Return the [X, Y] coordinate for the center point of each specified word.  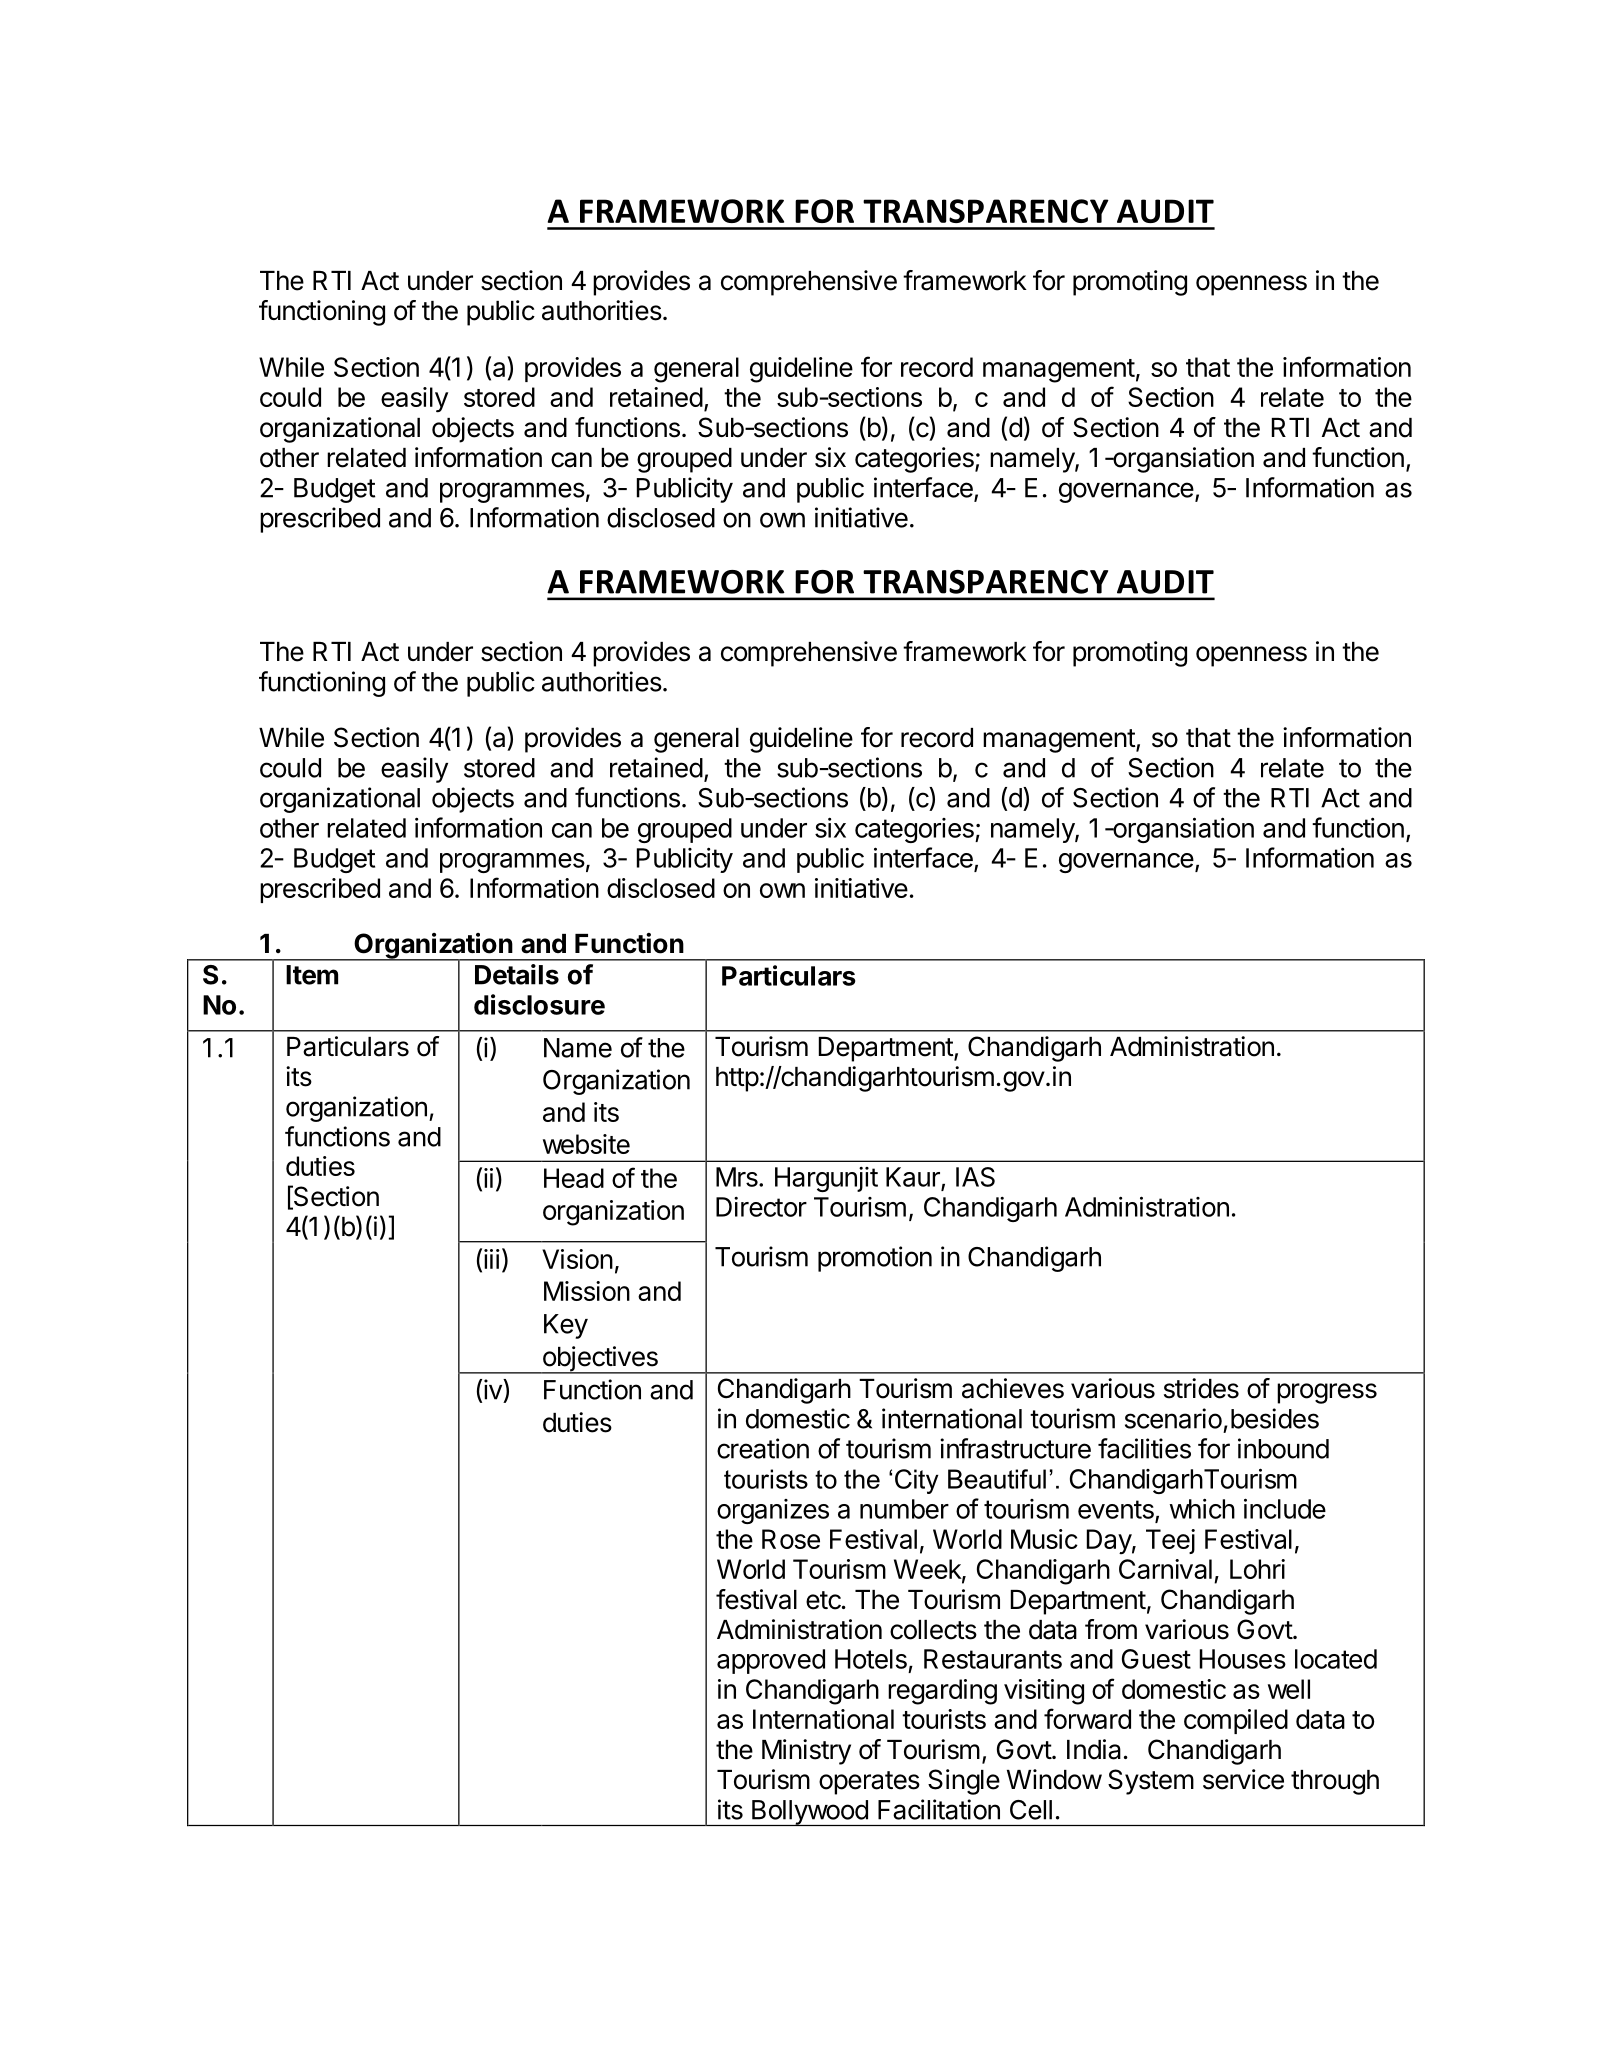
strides [1201, 1388]
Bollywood [809, 1813]
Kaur [914, 1178]
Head [574, 1178]
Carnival [1165, 1569]
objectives [600, 1360]
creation [763, 1448]
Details [517, 974]
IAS [975, 1177]
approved [771, 1661]
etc [823, 1600]
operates [869, 1783]
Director [761, 1207]
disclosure [539, 1004]
